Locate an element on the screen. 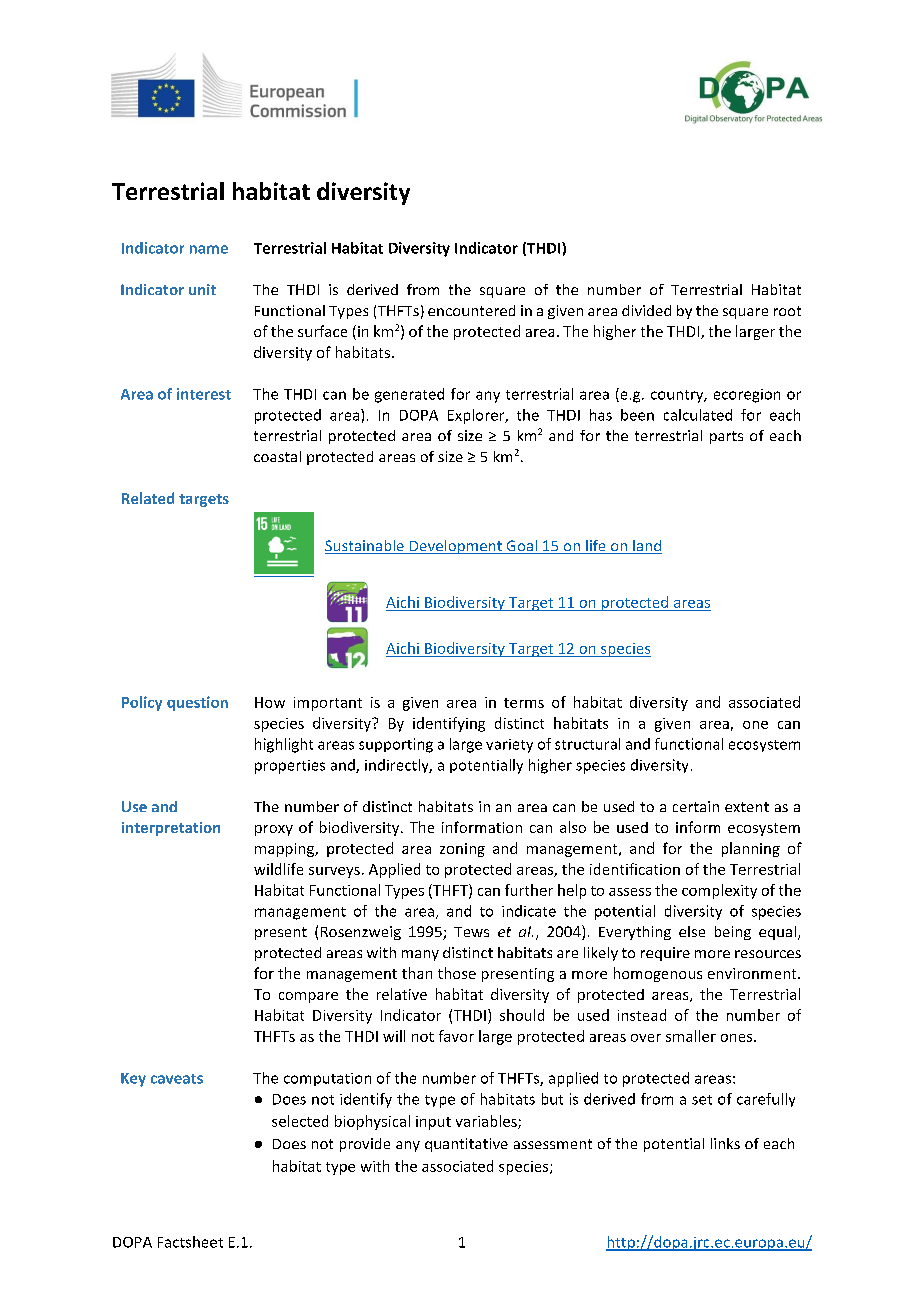 The width and height of the screenshot is (924, 1308). encountered is located at coordinates (471, 310).
